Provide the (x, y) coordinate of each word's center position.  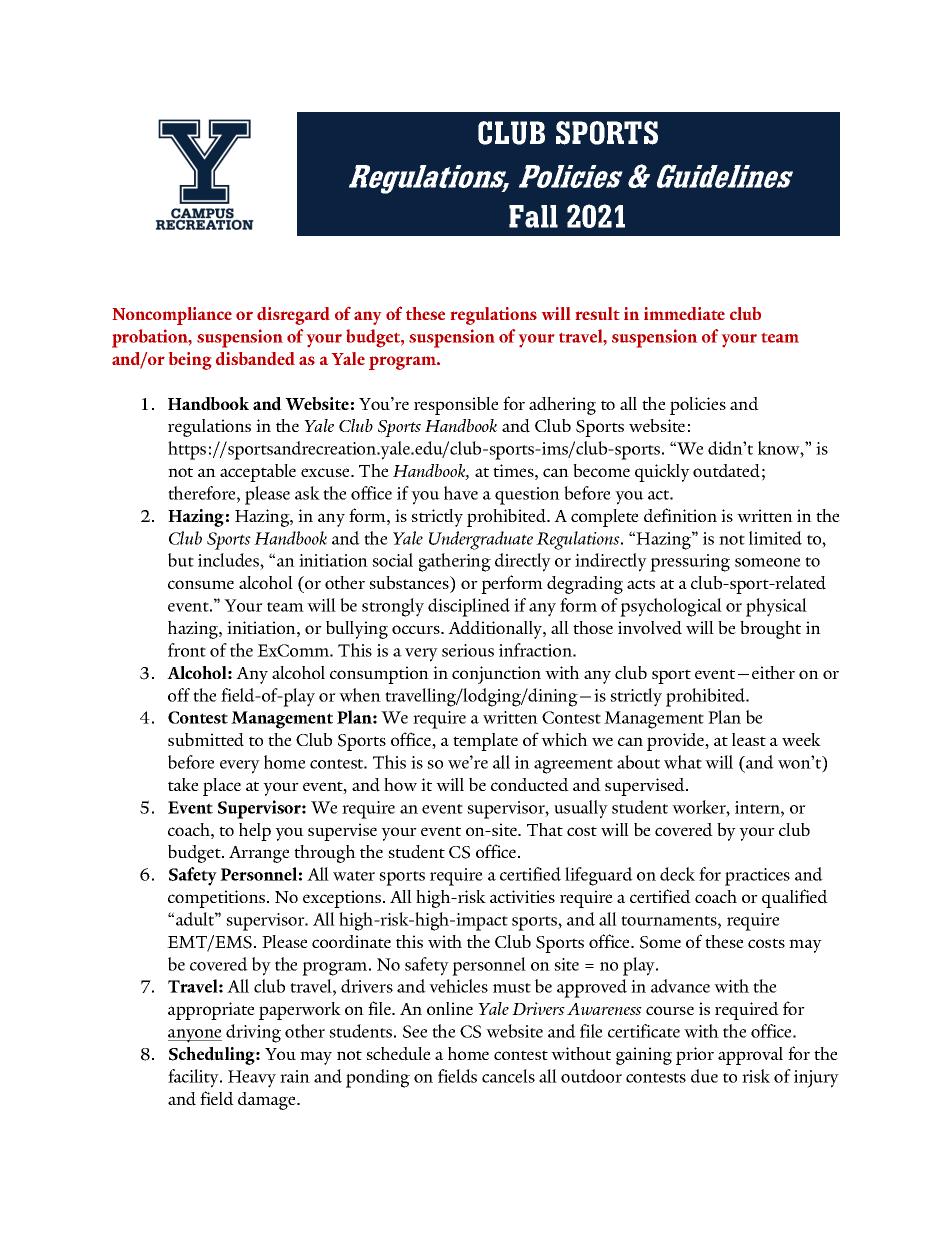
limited (775, 538)
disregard (293, 316)
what (683, 762)
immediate (684, 313)
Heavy (252, 1079)
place (222, 787)
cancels (508, 1076)
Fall (533, 216)
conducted (530, 785)
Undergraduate (481, 540)
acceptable (258, 473)
